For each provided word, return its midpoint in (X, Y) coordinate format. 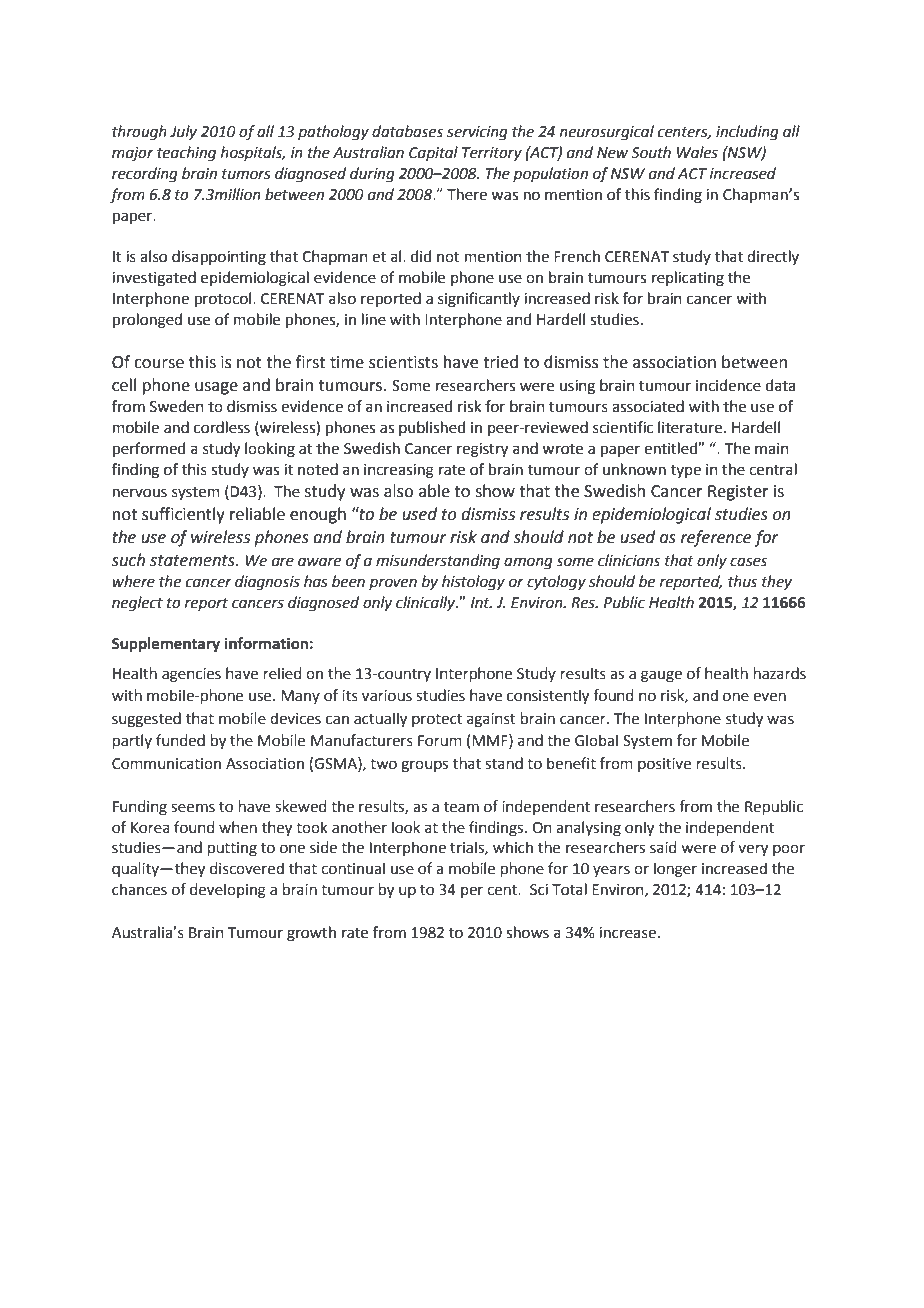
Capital (433, 153)
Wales (697, 152)
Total (569, 889)
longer (675, 870)
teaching (186, 154)
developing (228, 891)
